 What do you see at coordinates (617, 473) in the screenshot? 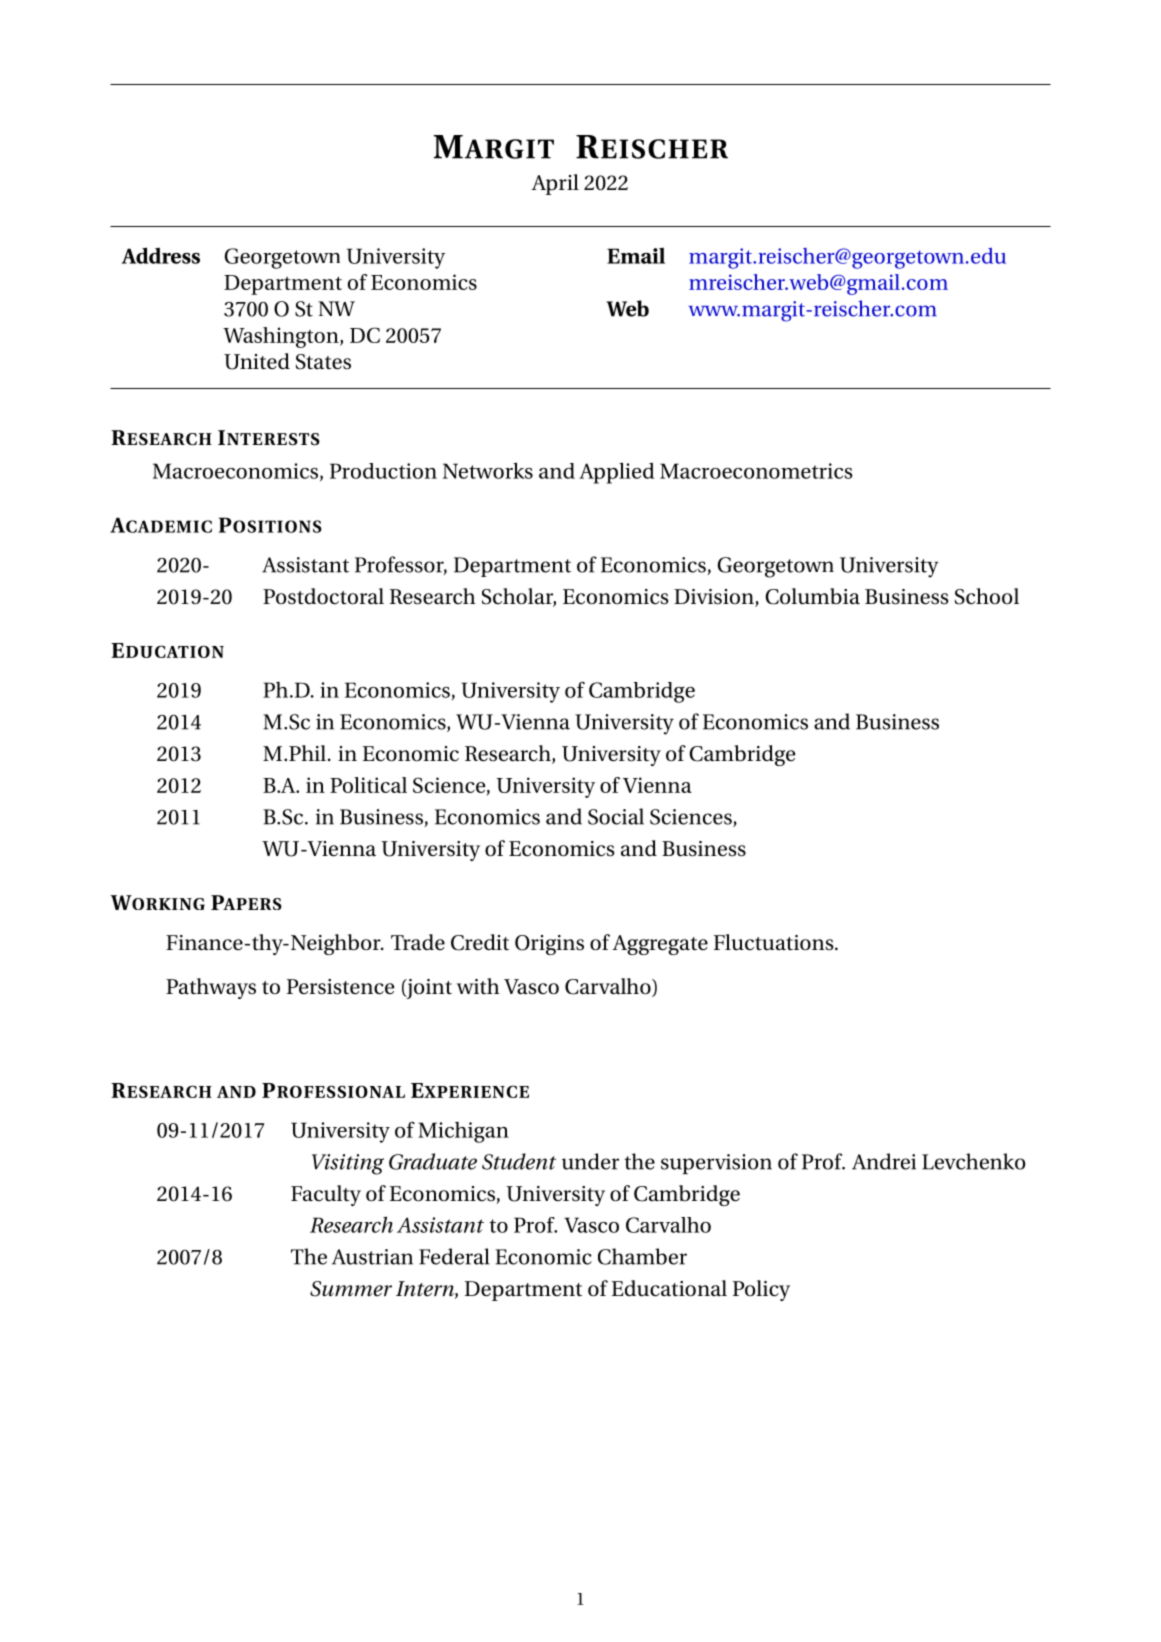
I see `Applied` at bounding box center [617, 473].
